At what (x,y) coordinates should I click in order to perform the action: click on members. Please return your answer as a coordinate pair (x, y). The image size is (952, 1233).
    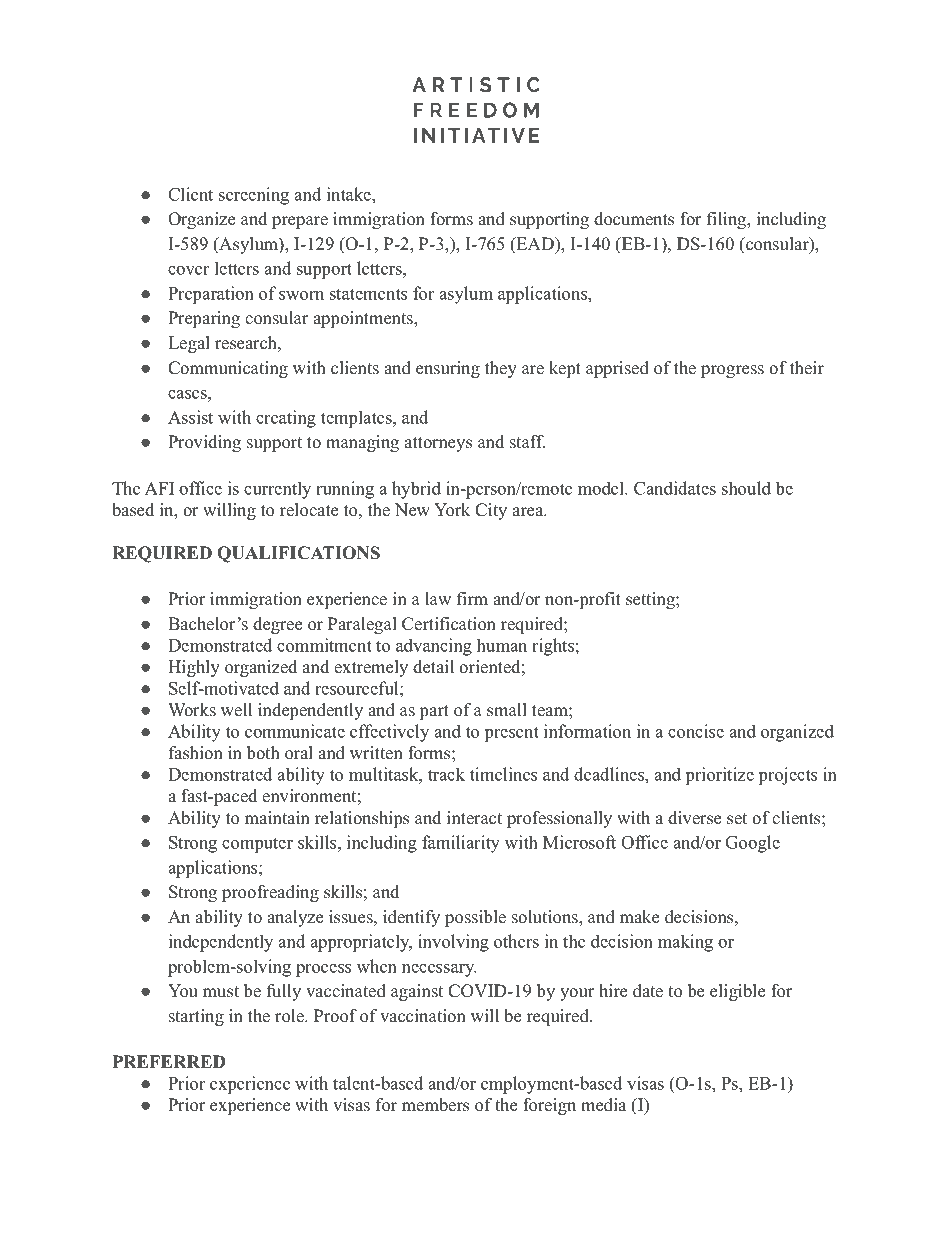
    Looking at the image, I should click on (435, 1105).
